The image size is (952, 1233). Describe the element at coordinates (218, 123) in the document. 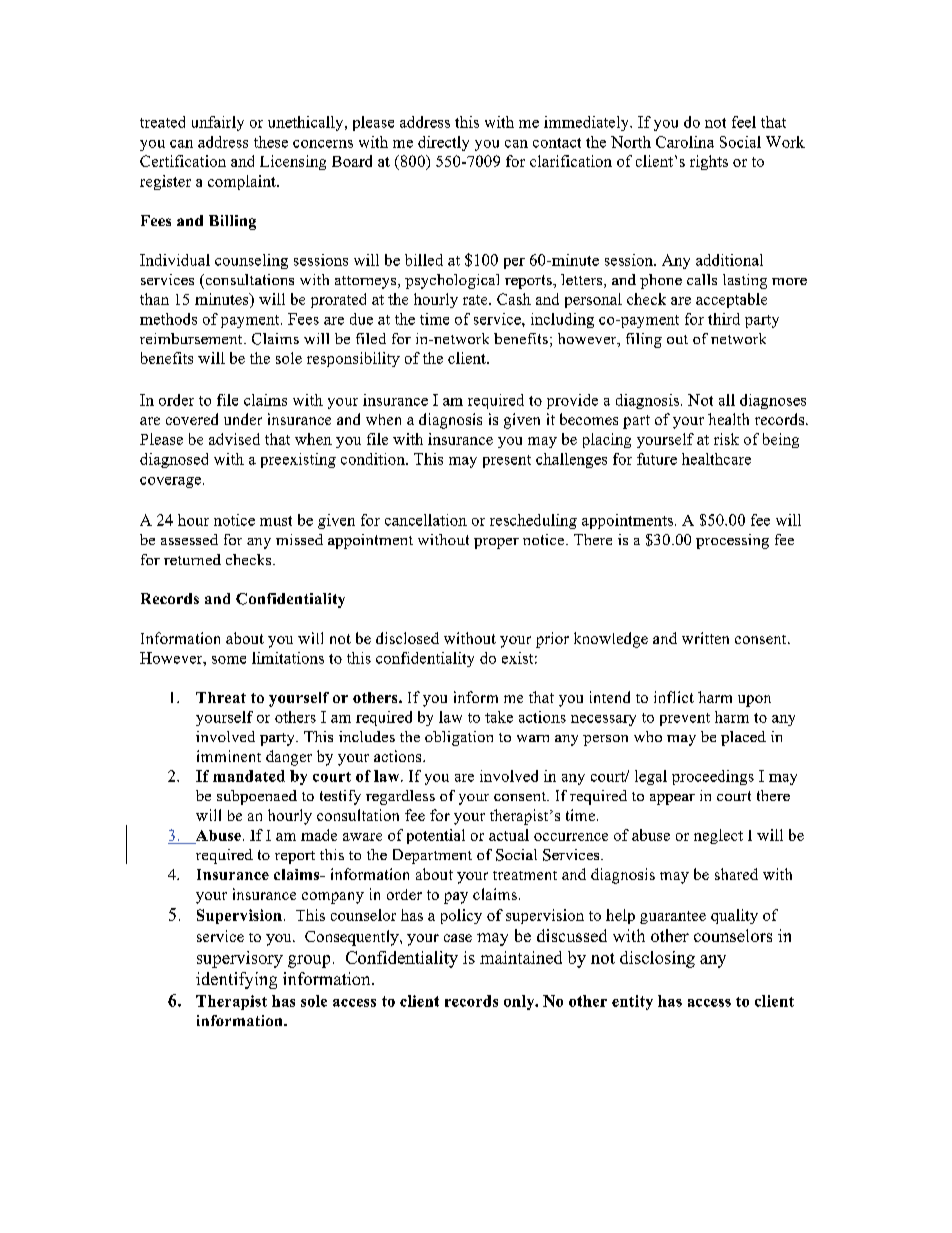

I see `unfairly` at that location.
